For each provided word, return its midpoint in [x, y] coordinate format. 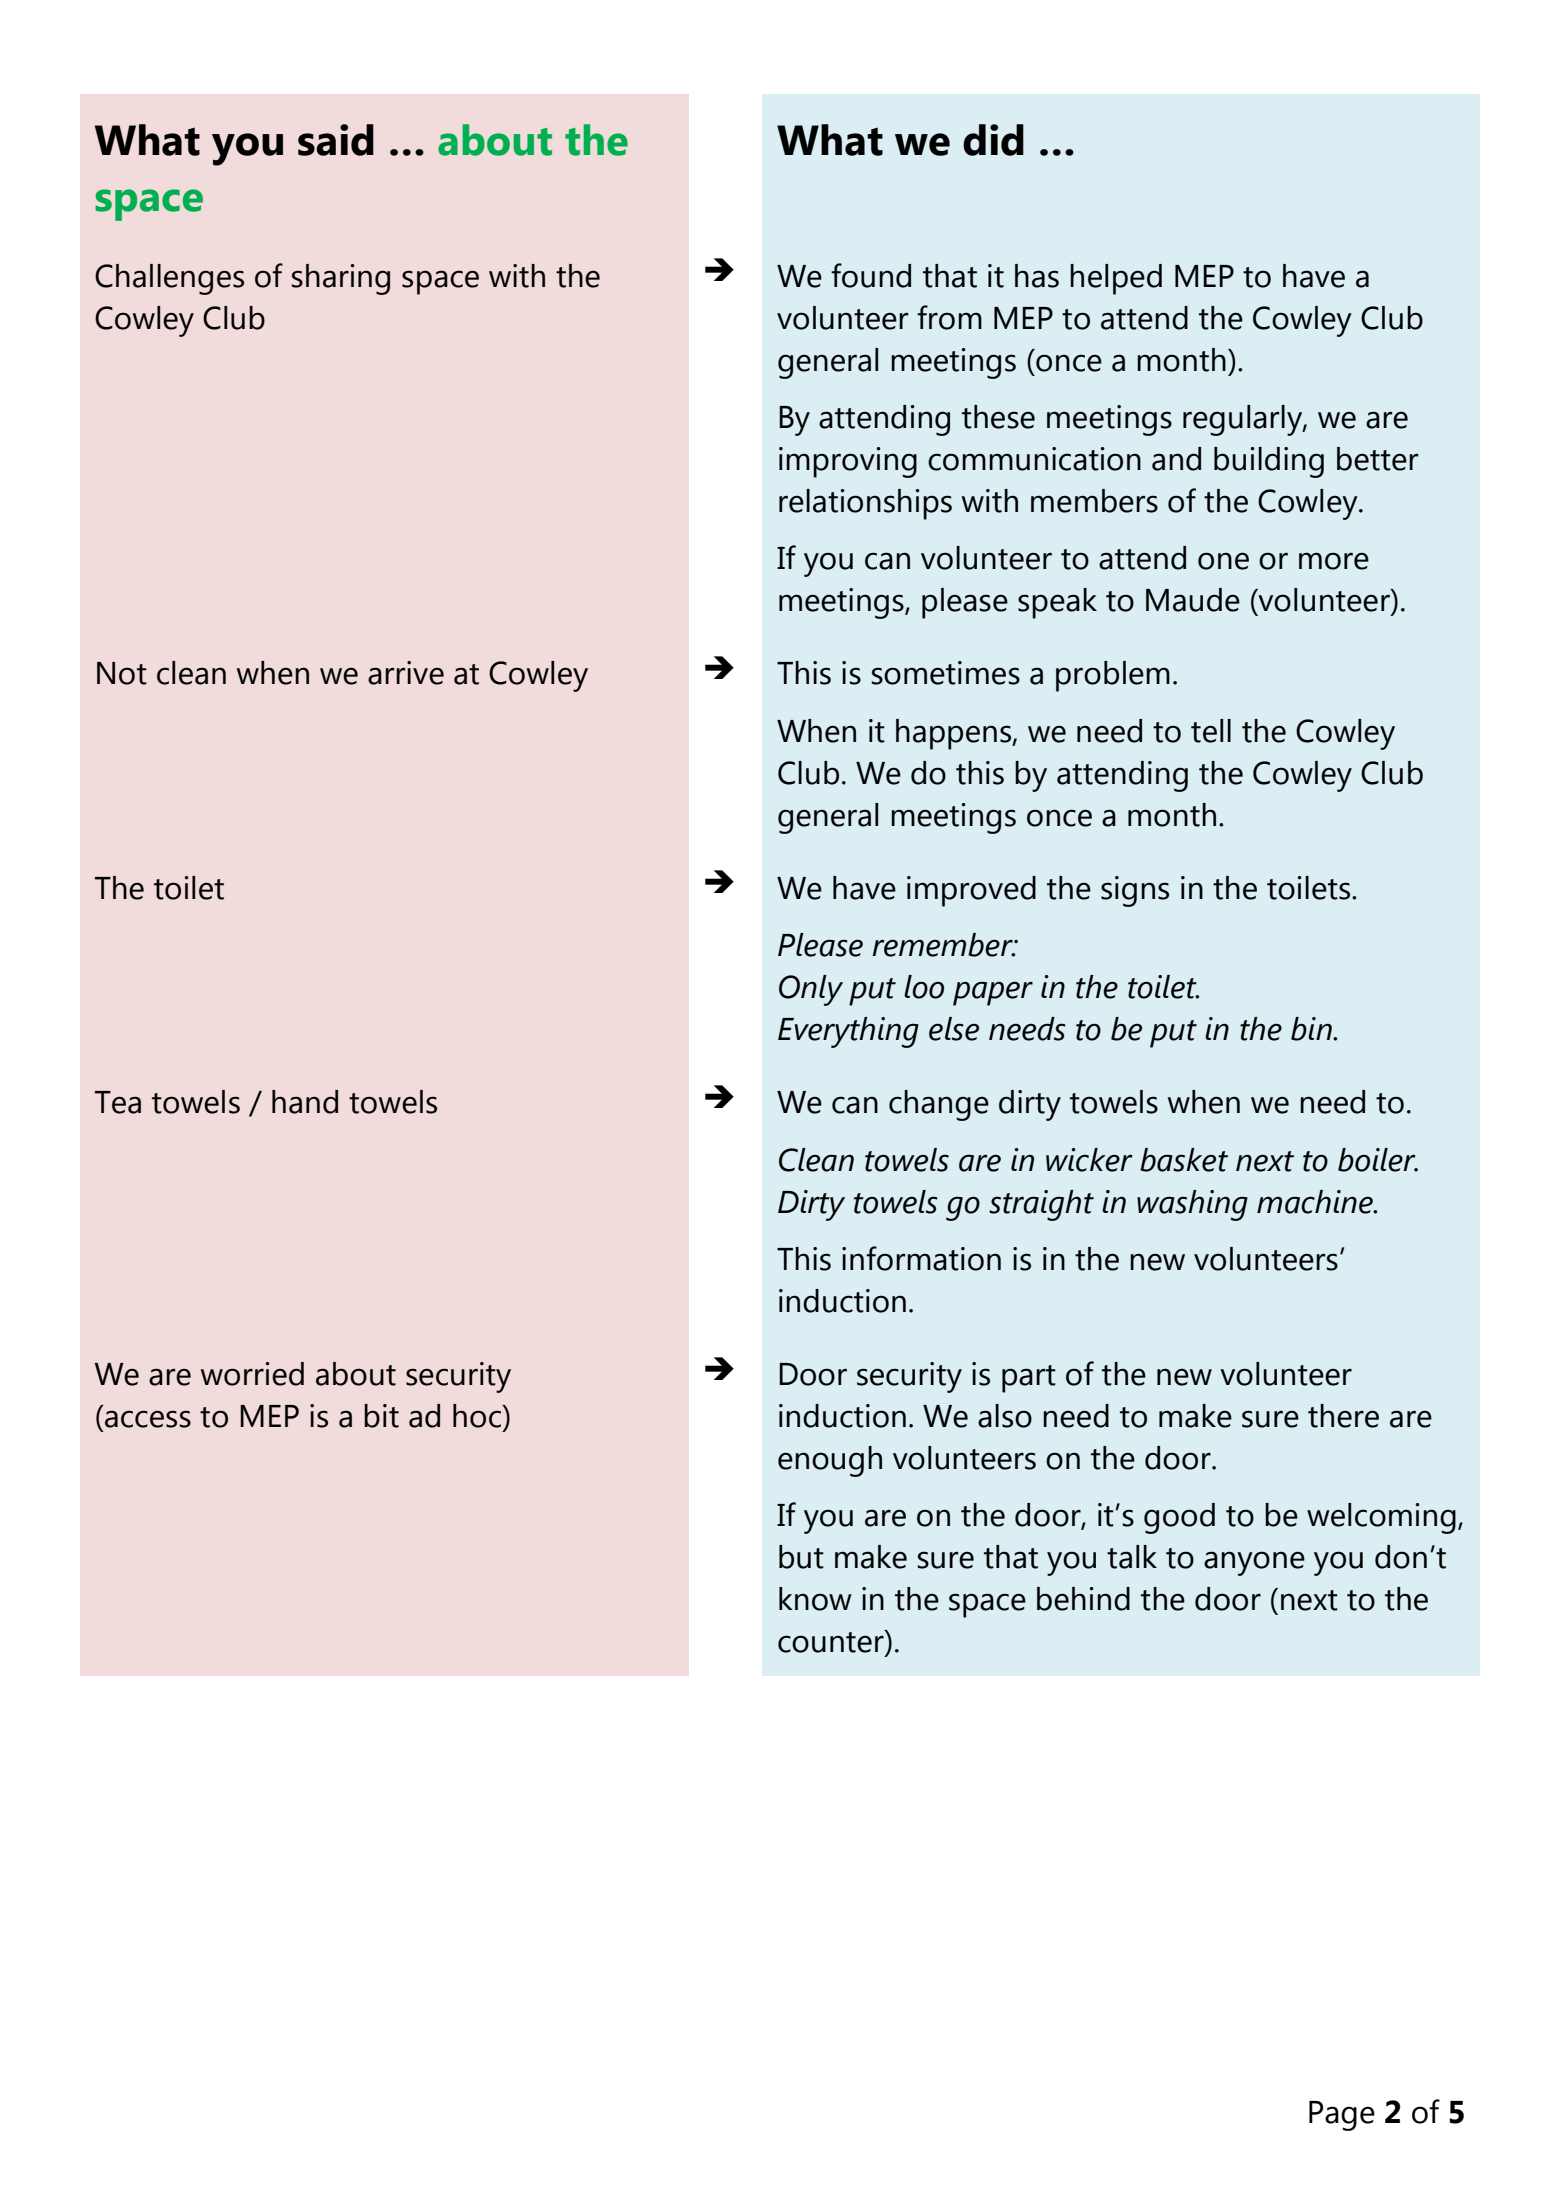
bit [381, 1416]
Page [1342, 2116]
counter [832, 1641]
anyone [1254, 1563]
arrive [406, 673]
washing [1192, 1205]
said [336, 140]
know [815, 1599]
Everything [848, 1032]
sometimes [946, 673]
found [871, 275]
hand [305, 1102]
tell [1211, 731]
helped [1116, 279]
